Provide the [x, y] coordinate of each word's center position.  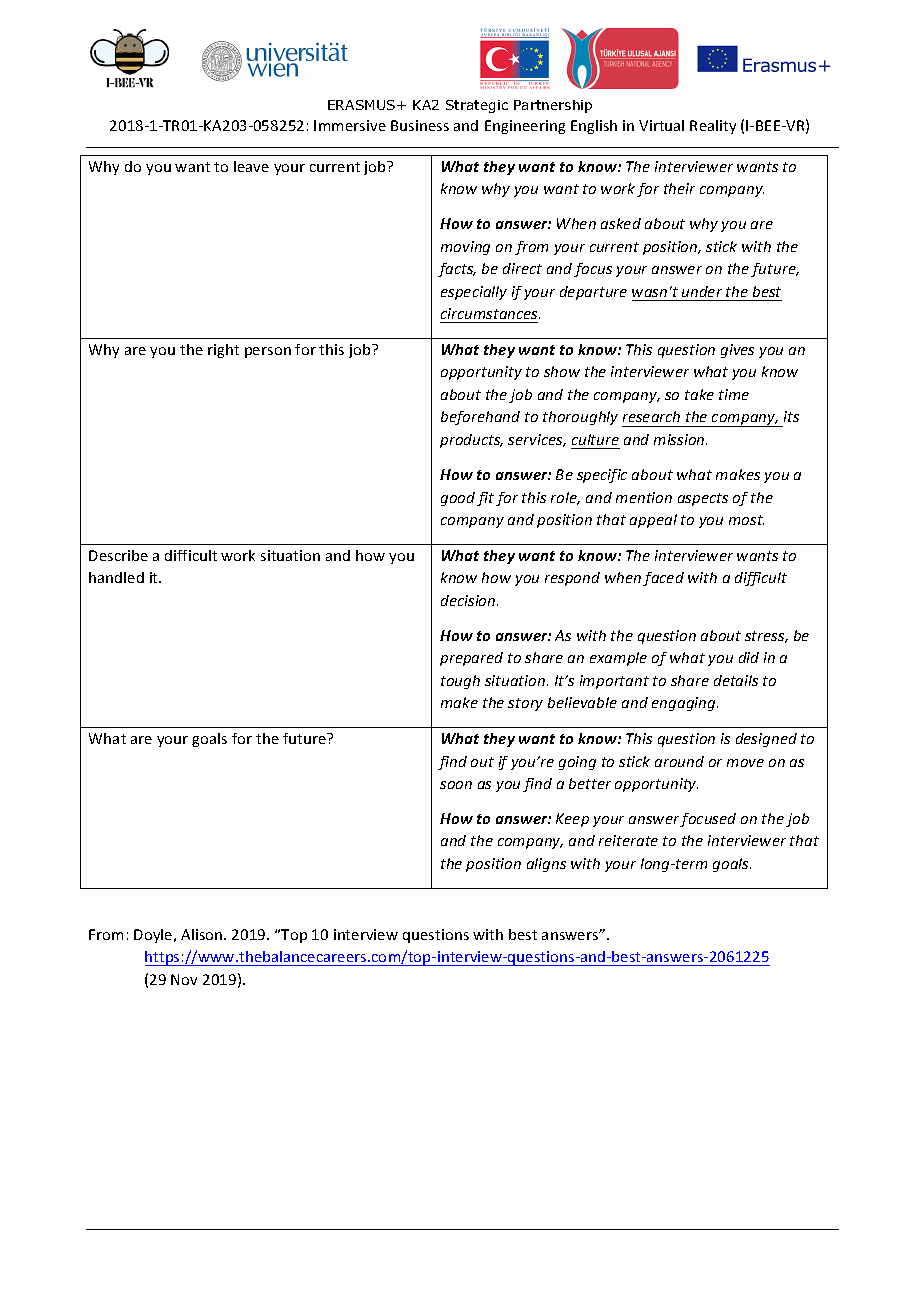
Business [420, 125]
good [458, 499]
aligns [546, 865]
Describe [118, 555]
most [746, 520]
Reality [713, 127]
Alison [203, 934]
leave [251, 166]
